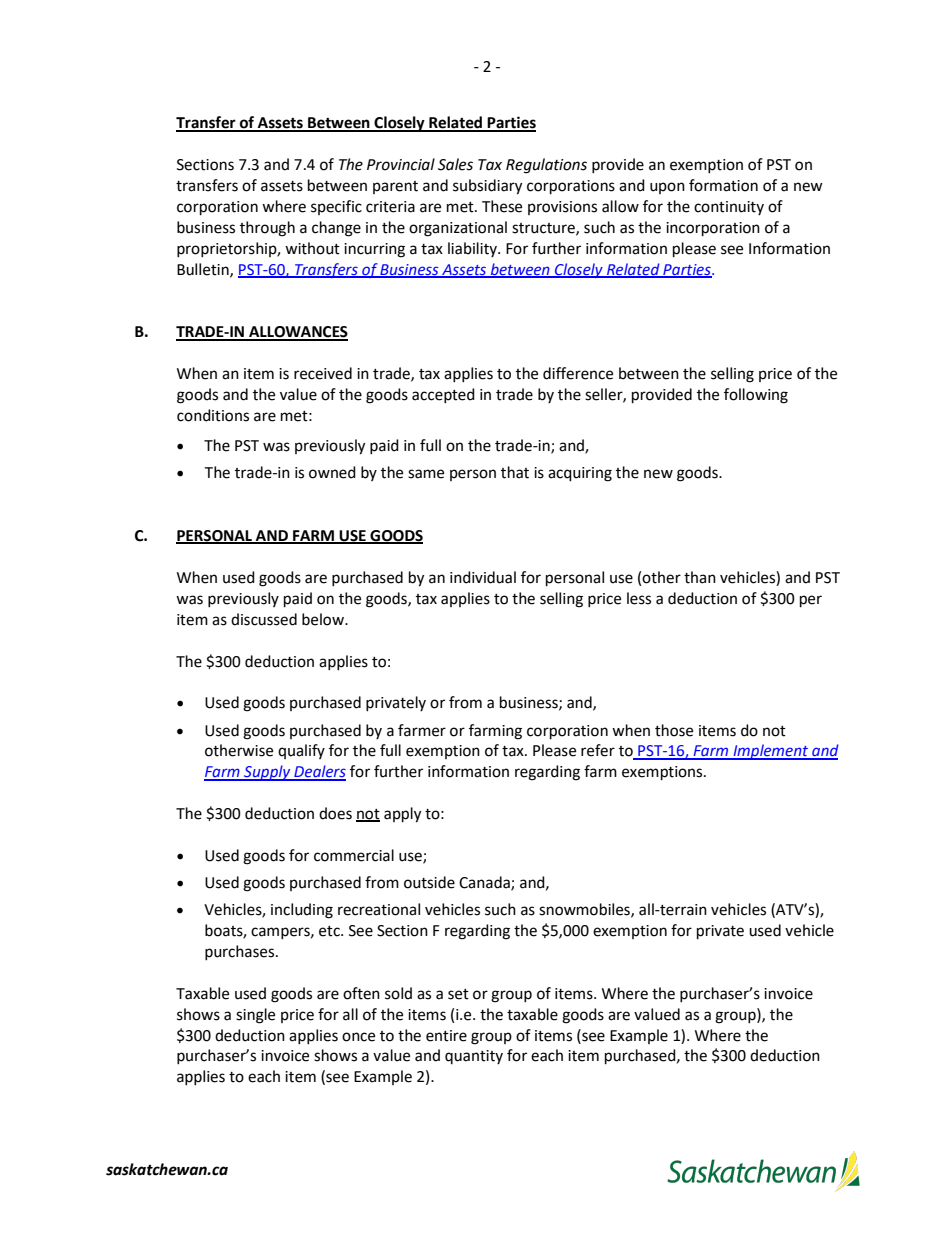  Describe the element at coordinates (487, 187) in the screenshot. I see `subsidiary` at that location.
